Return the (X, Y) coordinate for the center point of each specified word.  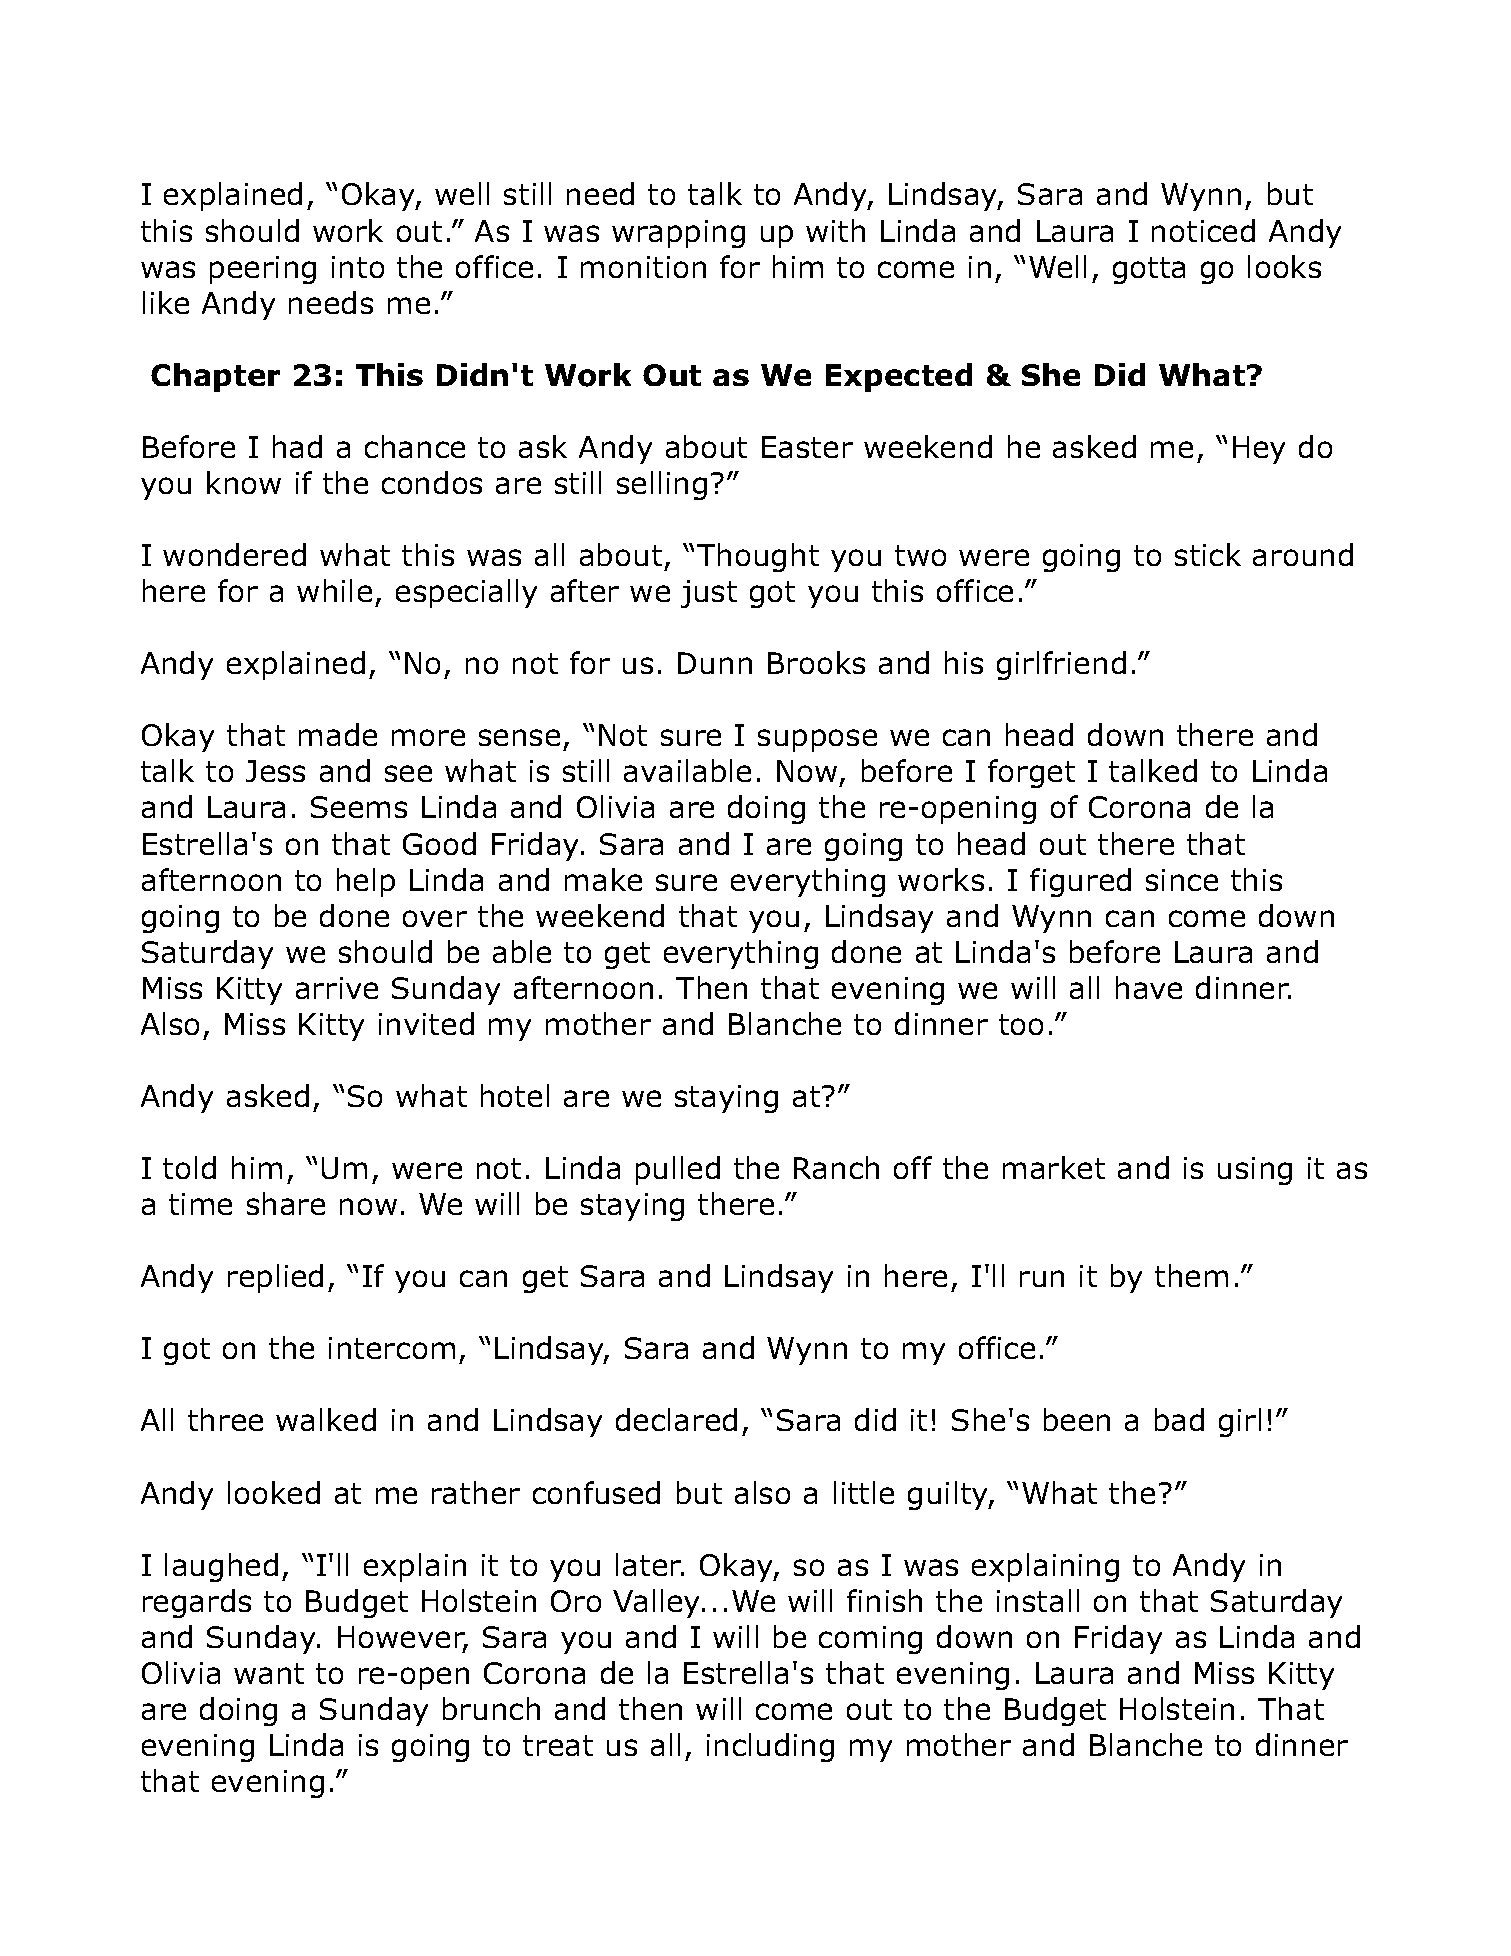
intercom (392, 1348)
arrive (337, 988)
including (770, 1747)
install (1038, 1600)
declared (676, 1419)
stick (1208, 554)
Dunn (715, 663)
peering (263, 270)
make (603, 879)
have (1149, 987)
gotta (1149, 270)
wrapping (678, 234)
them (1191, 1275)
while (334, 590)
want (269, 1673)
